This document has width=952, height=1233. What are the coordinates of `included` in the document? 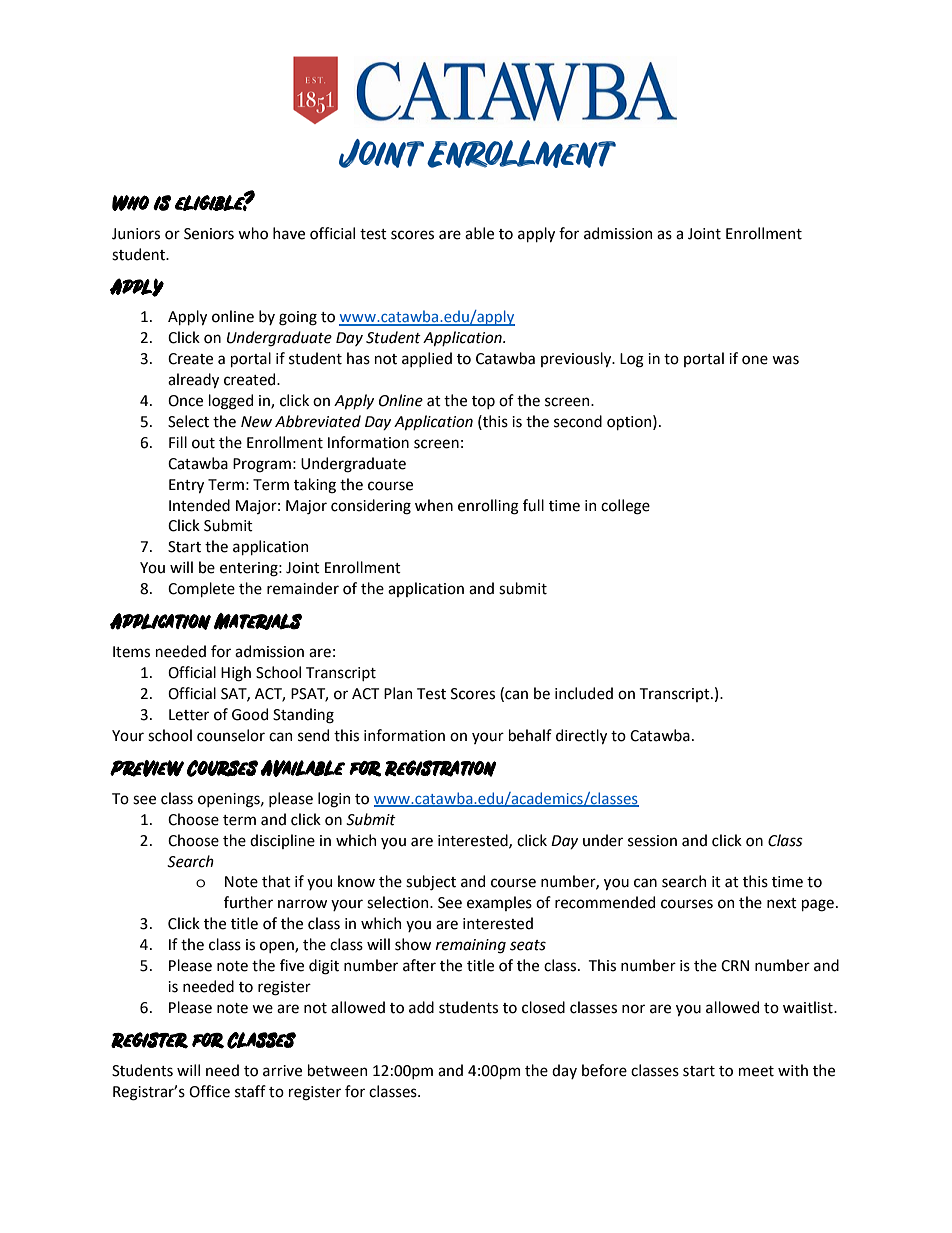 It's located at (584, 693).
